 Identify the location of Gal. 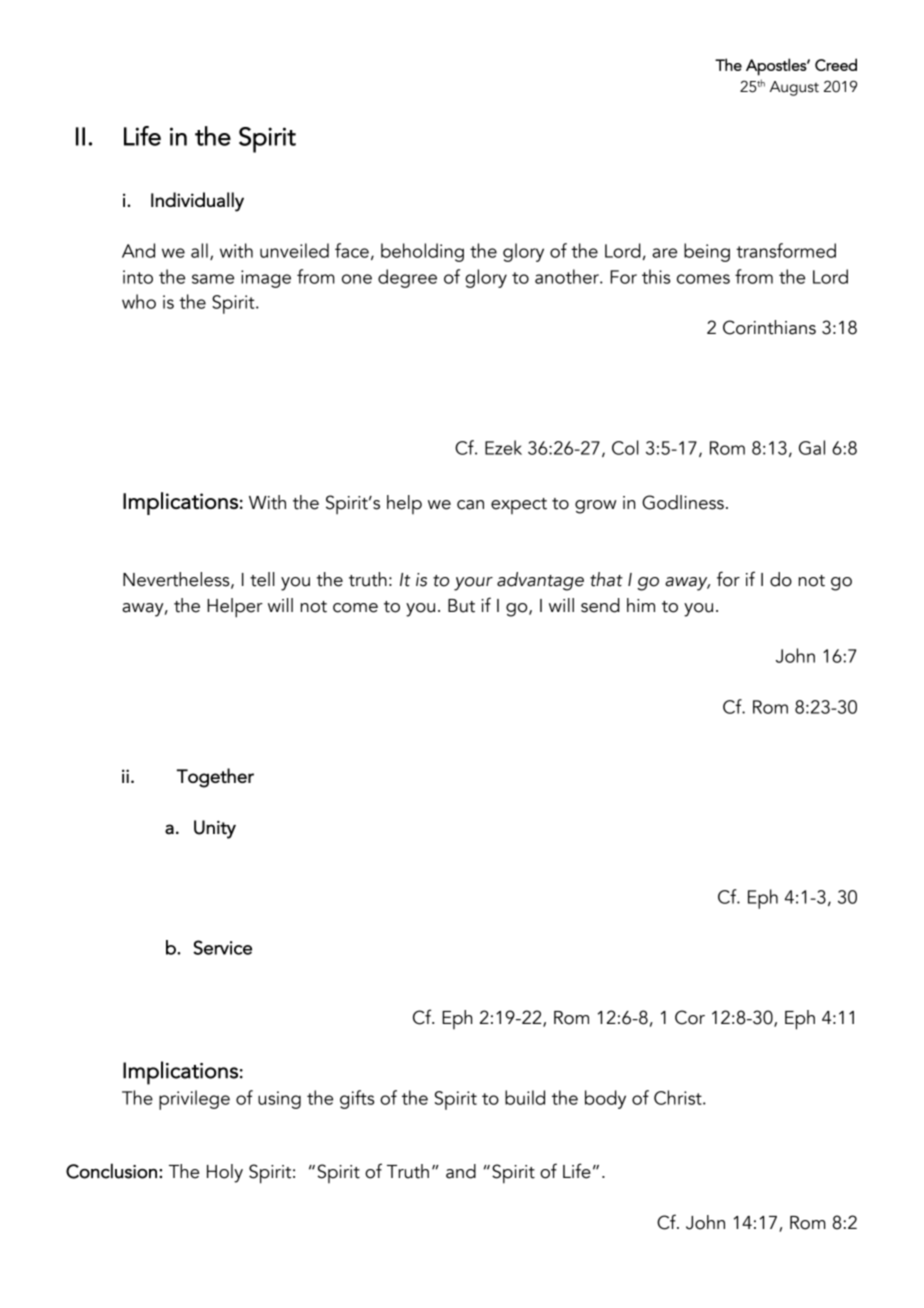
(812, 447).
